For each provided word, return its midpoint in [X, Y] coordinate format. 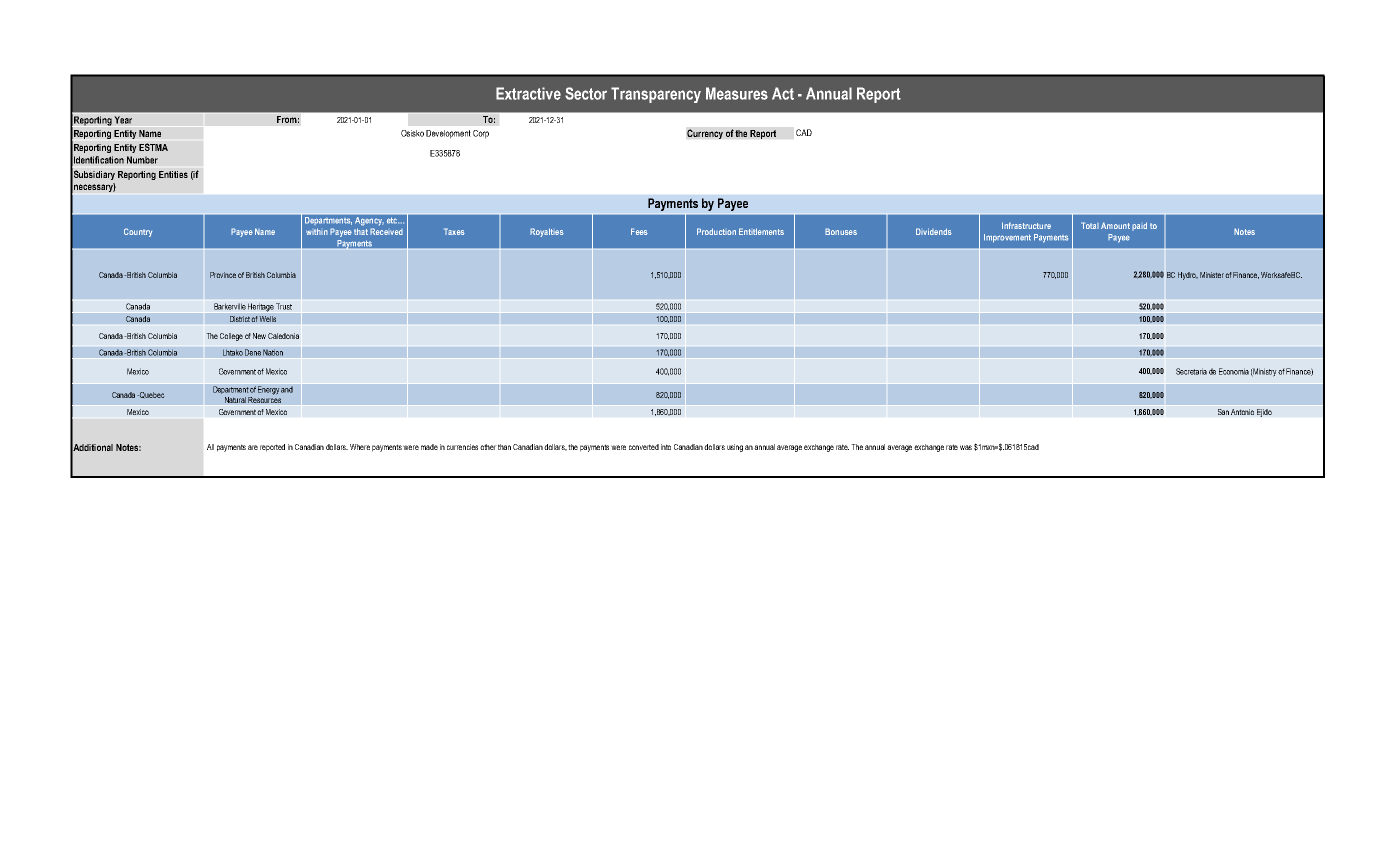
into [666, 447]
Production [716, 231]
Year [123, 120]
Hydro [1188, 276]
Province [223, 275]
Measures [737, 93]
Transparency [656, 95]
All [210, 447]
